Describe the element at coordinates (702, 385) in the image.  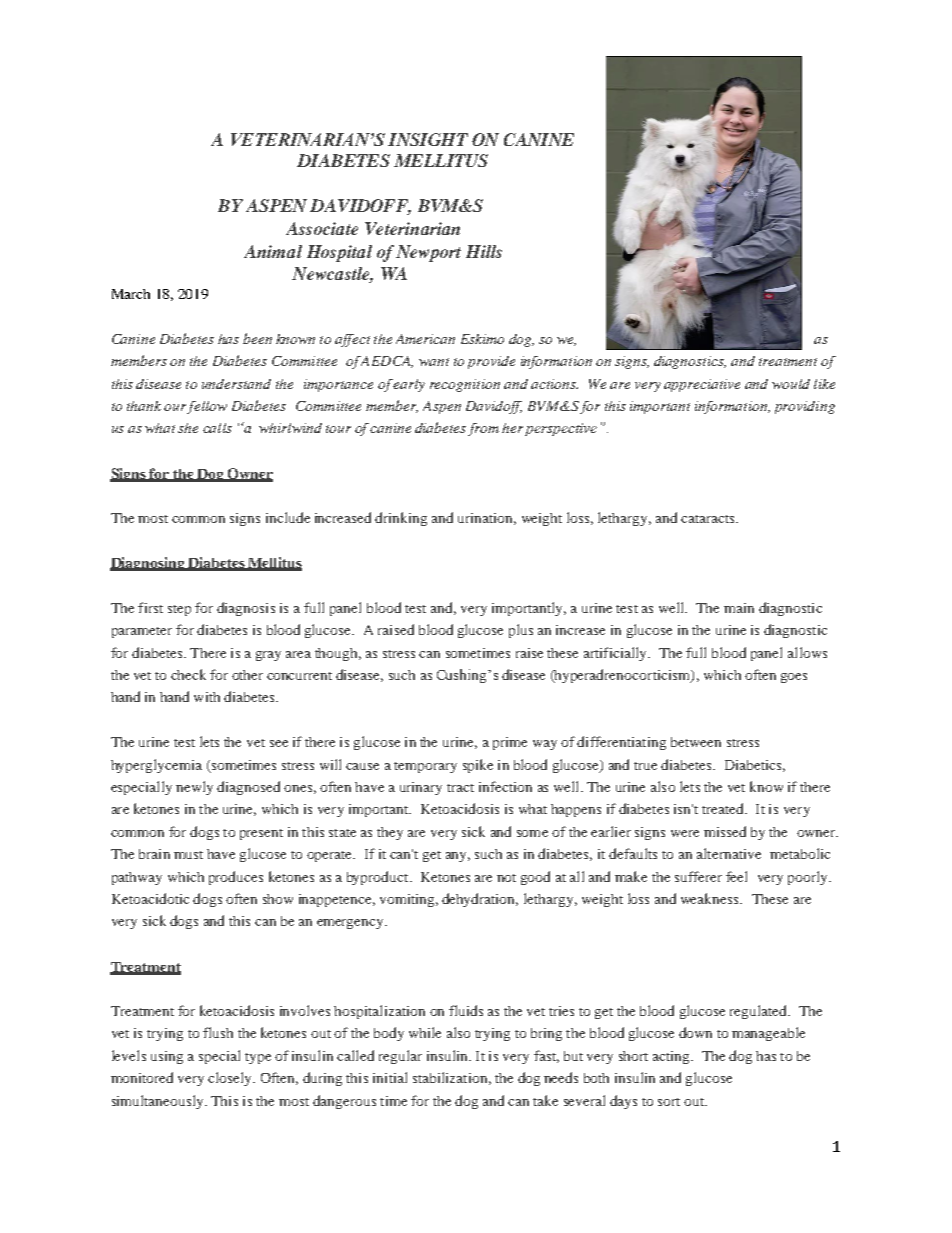
I see `appreciative` at that location.
